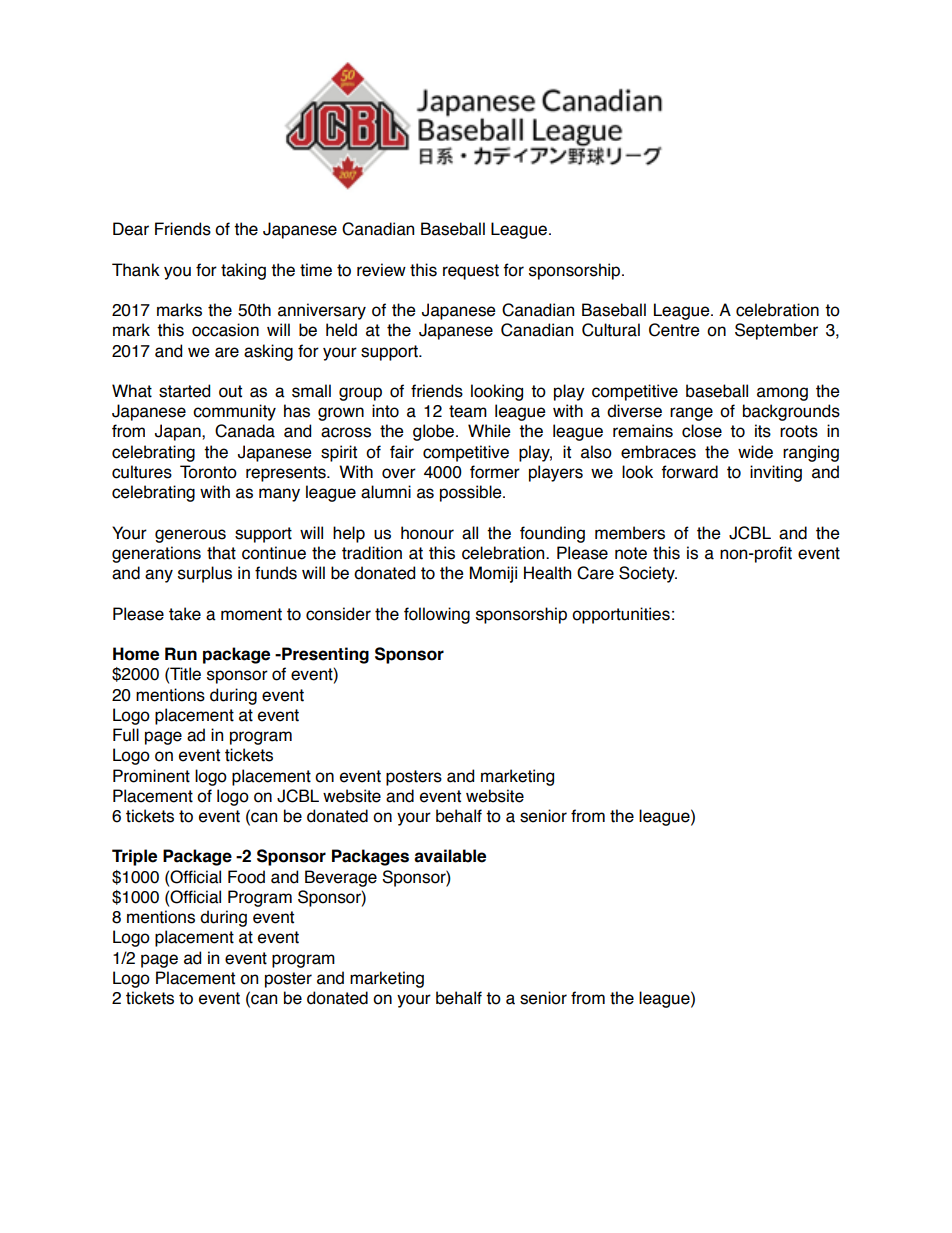 The height and width of the document is (1233, 952). What do you see at coordinates (450, 856) in the document?
I see `available` at bounding box center [450, 856].
